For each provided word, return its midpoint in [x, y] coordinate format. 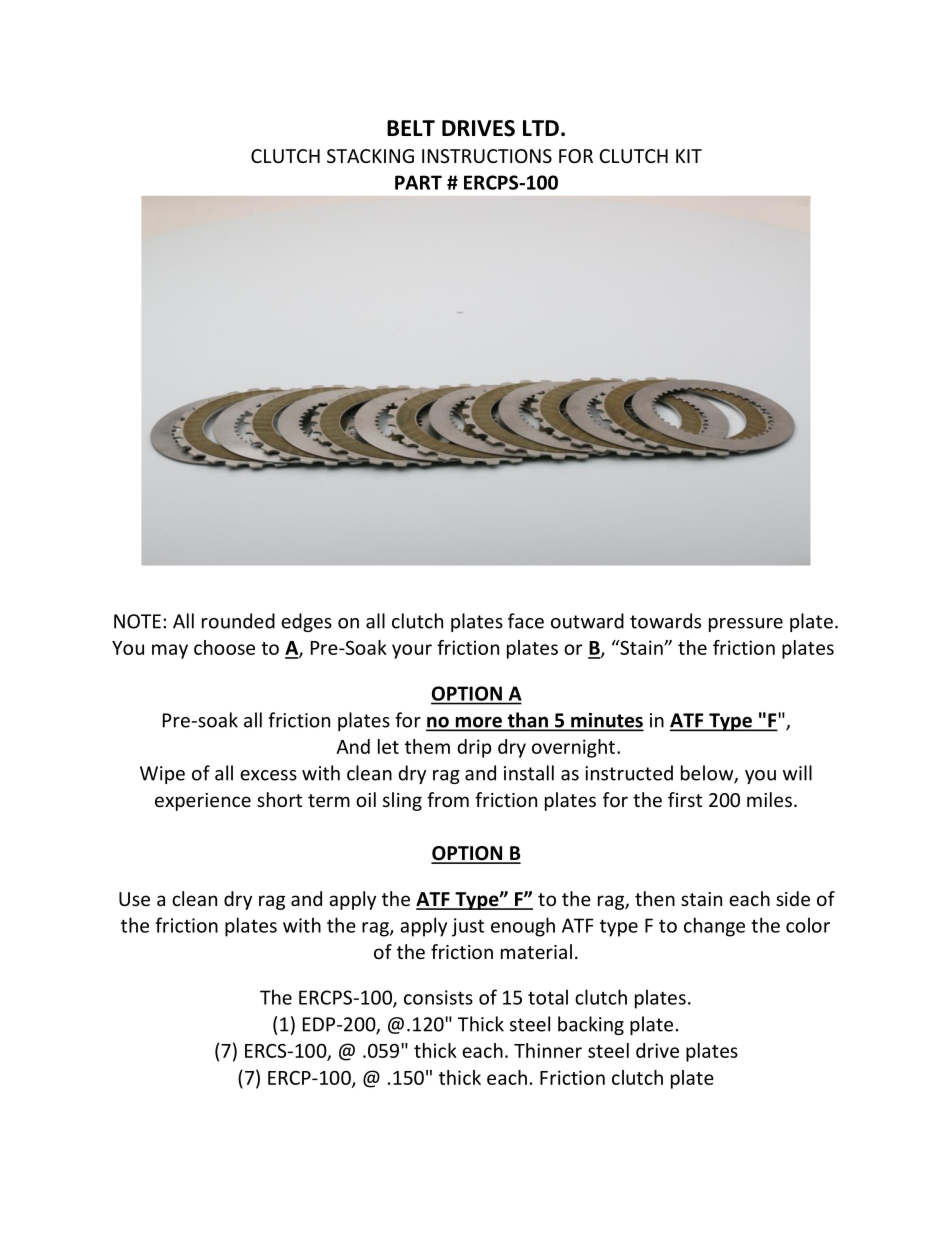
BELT [411, 128]
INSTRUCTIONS [487, 156]
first [685, 799]
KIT [689, 156]
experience [203, 802]
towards [665, 621]
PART [418, 182]
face [526, 621]
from [448, 799]
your [412, 651]
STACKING [370, 156]
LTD [541, 128]
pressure [746, 625]
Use [134, 899]
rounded [238, 621]
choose [224, 647]
